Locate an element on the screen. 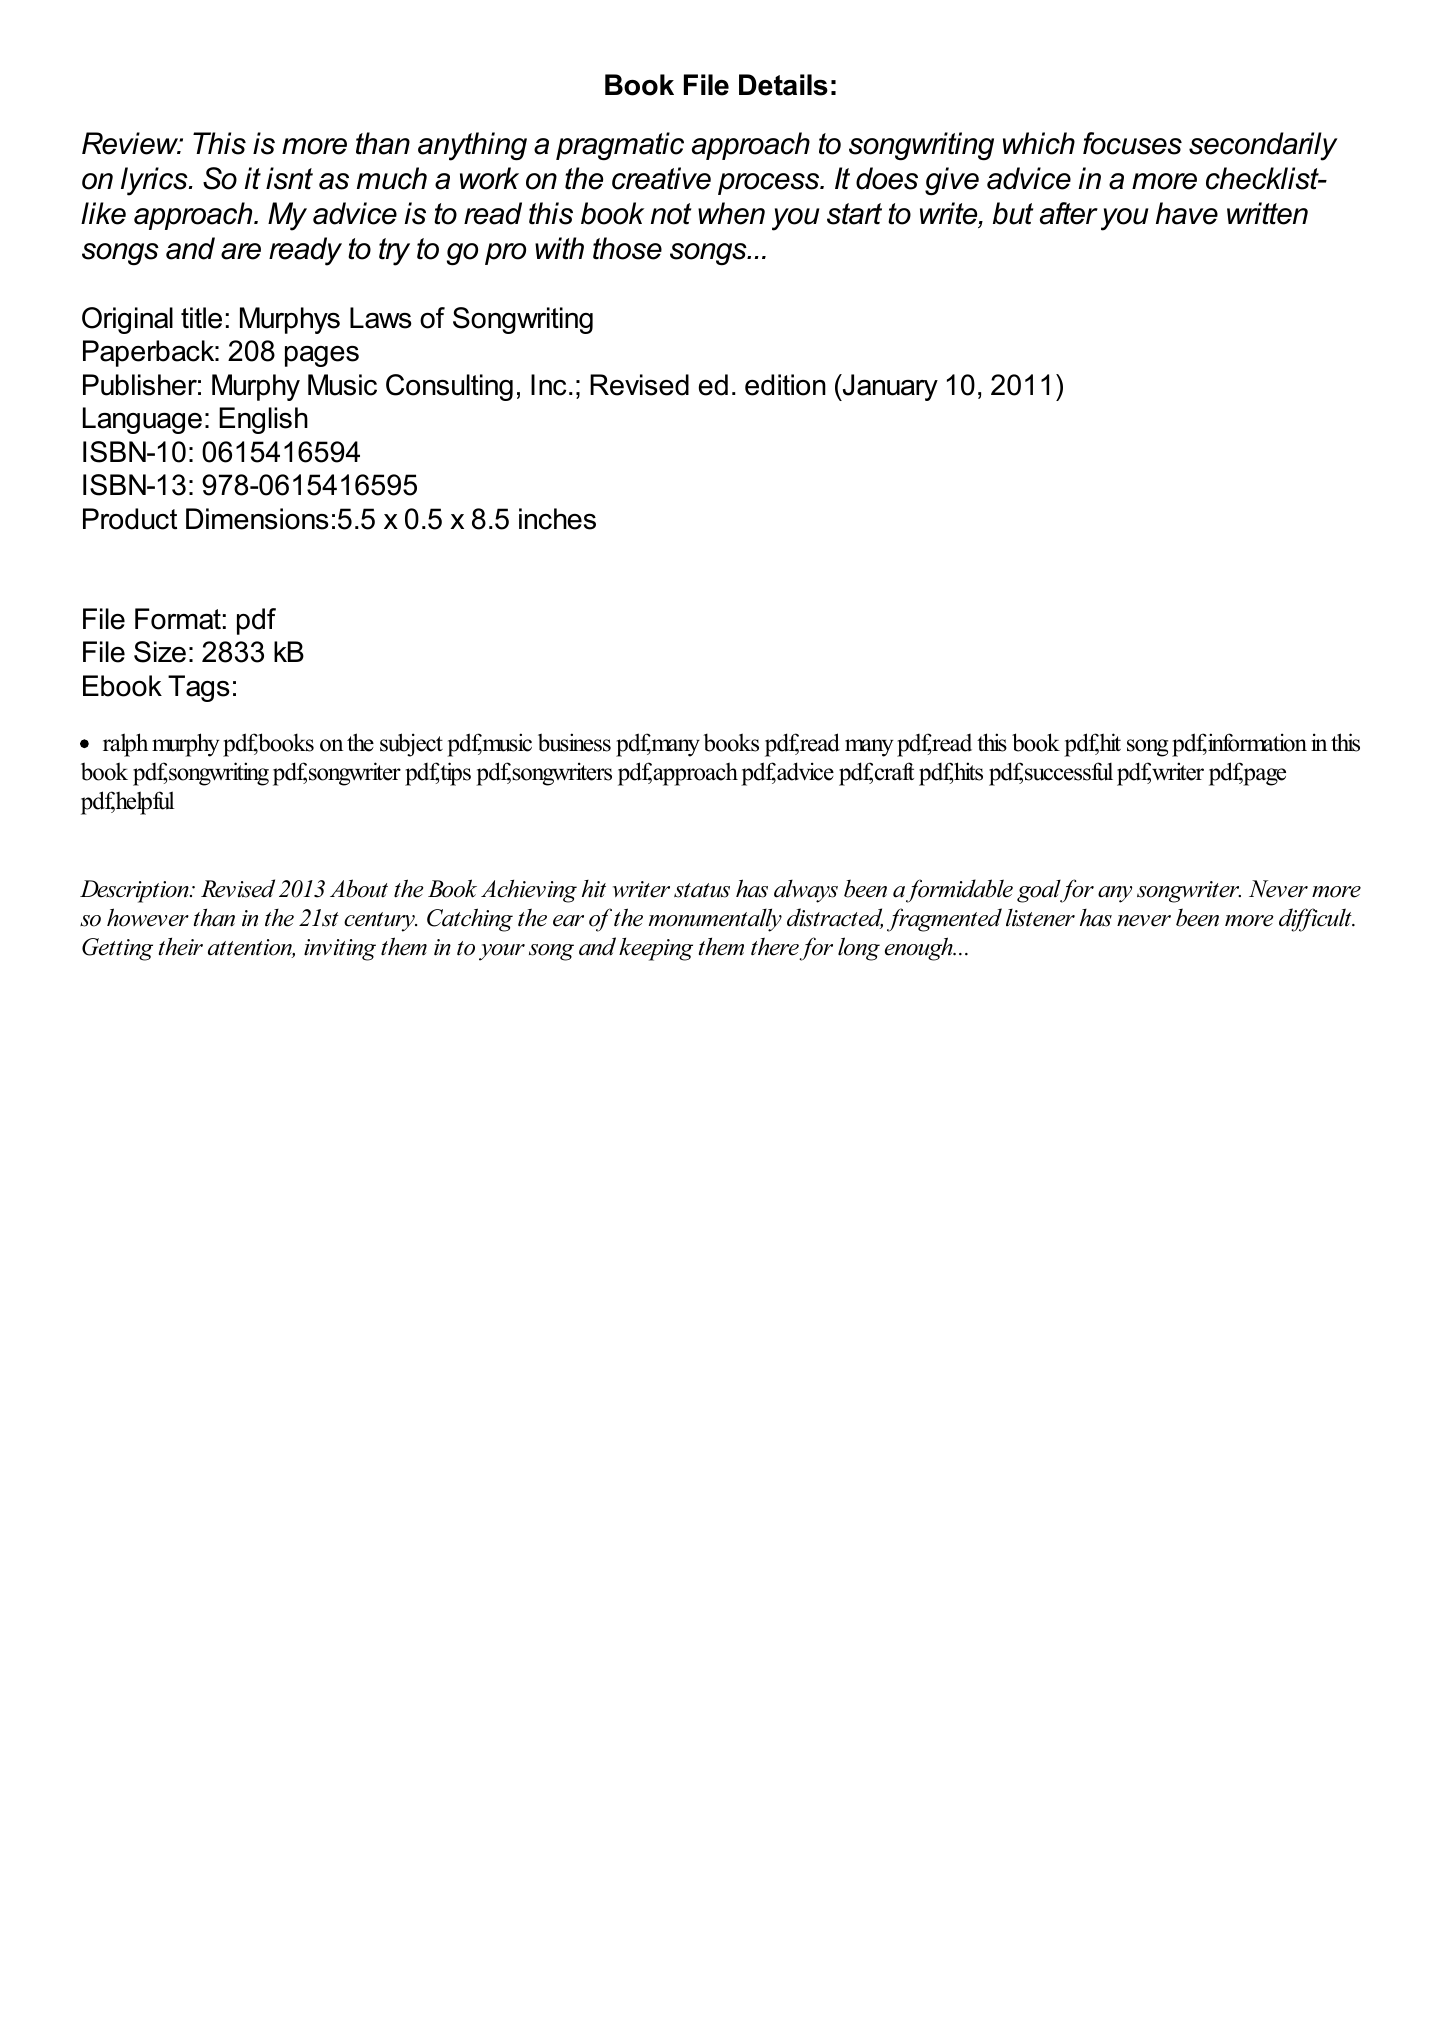 The image size is (1443, 2042). edition is located at coordinates (785, 385).
